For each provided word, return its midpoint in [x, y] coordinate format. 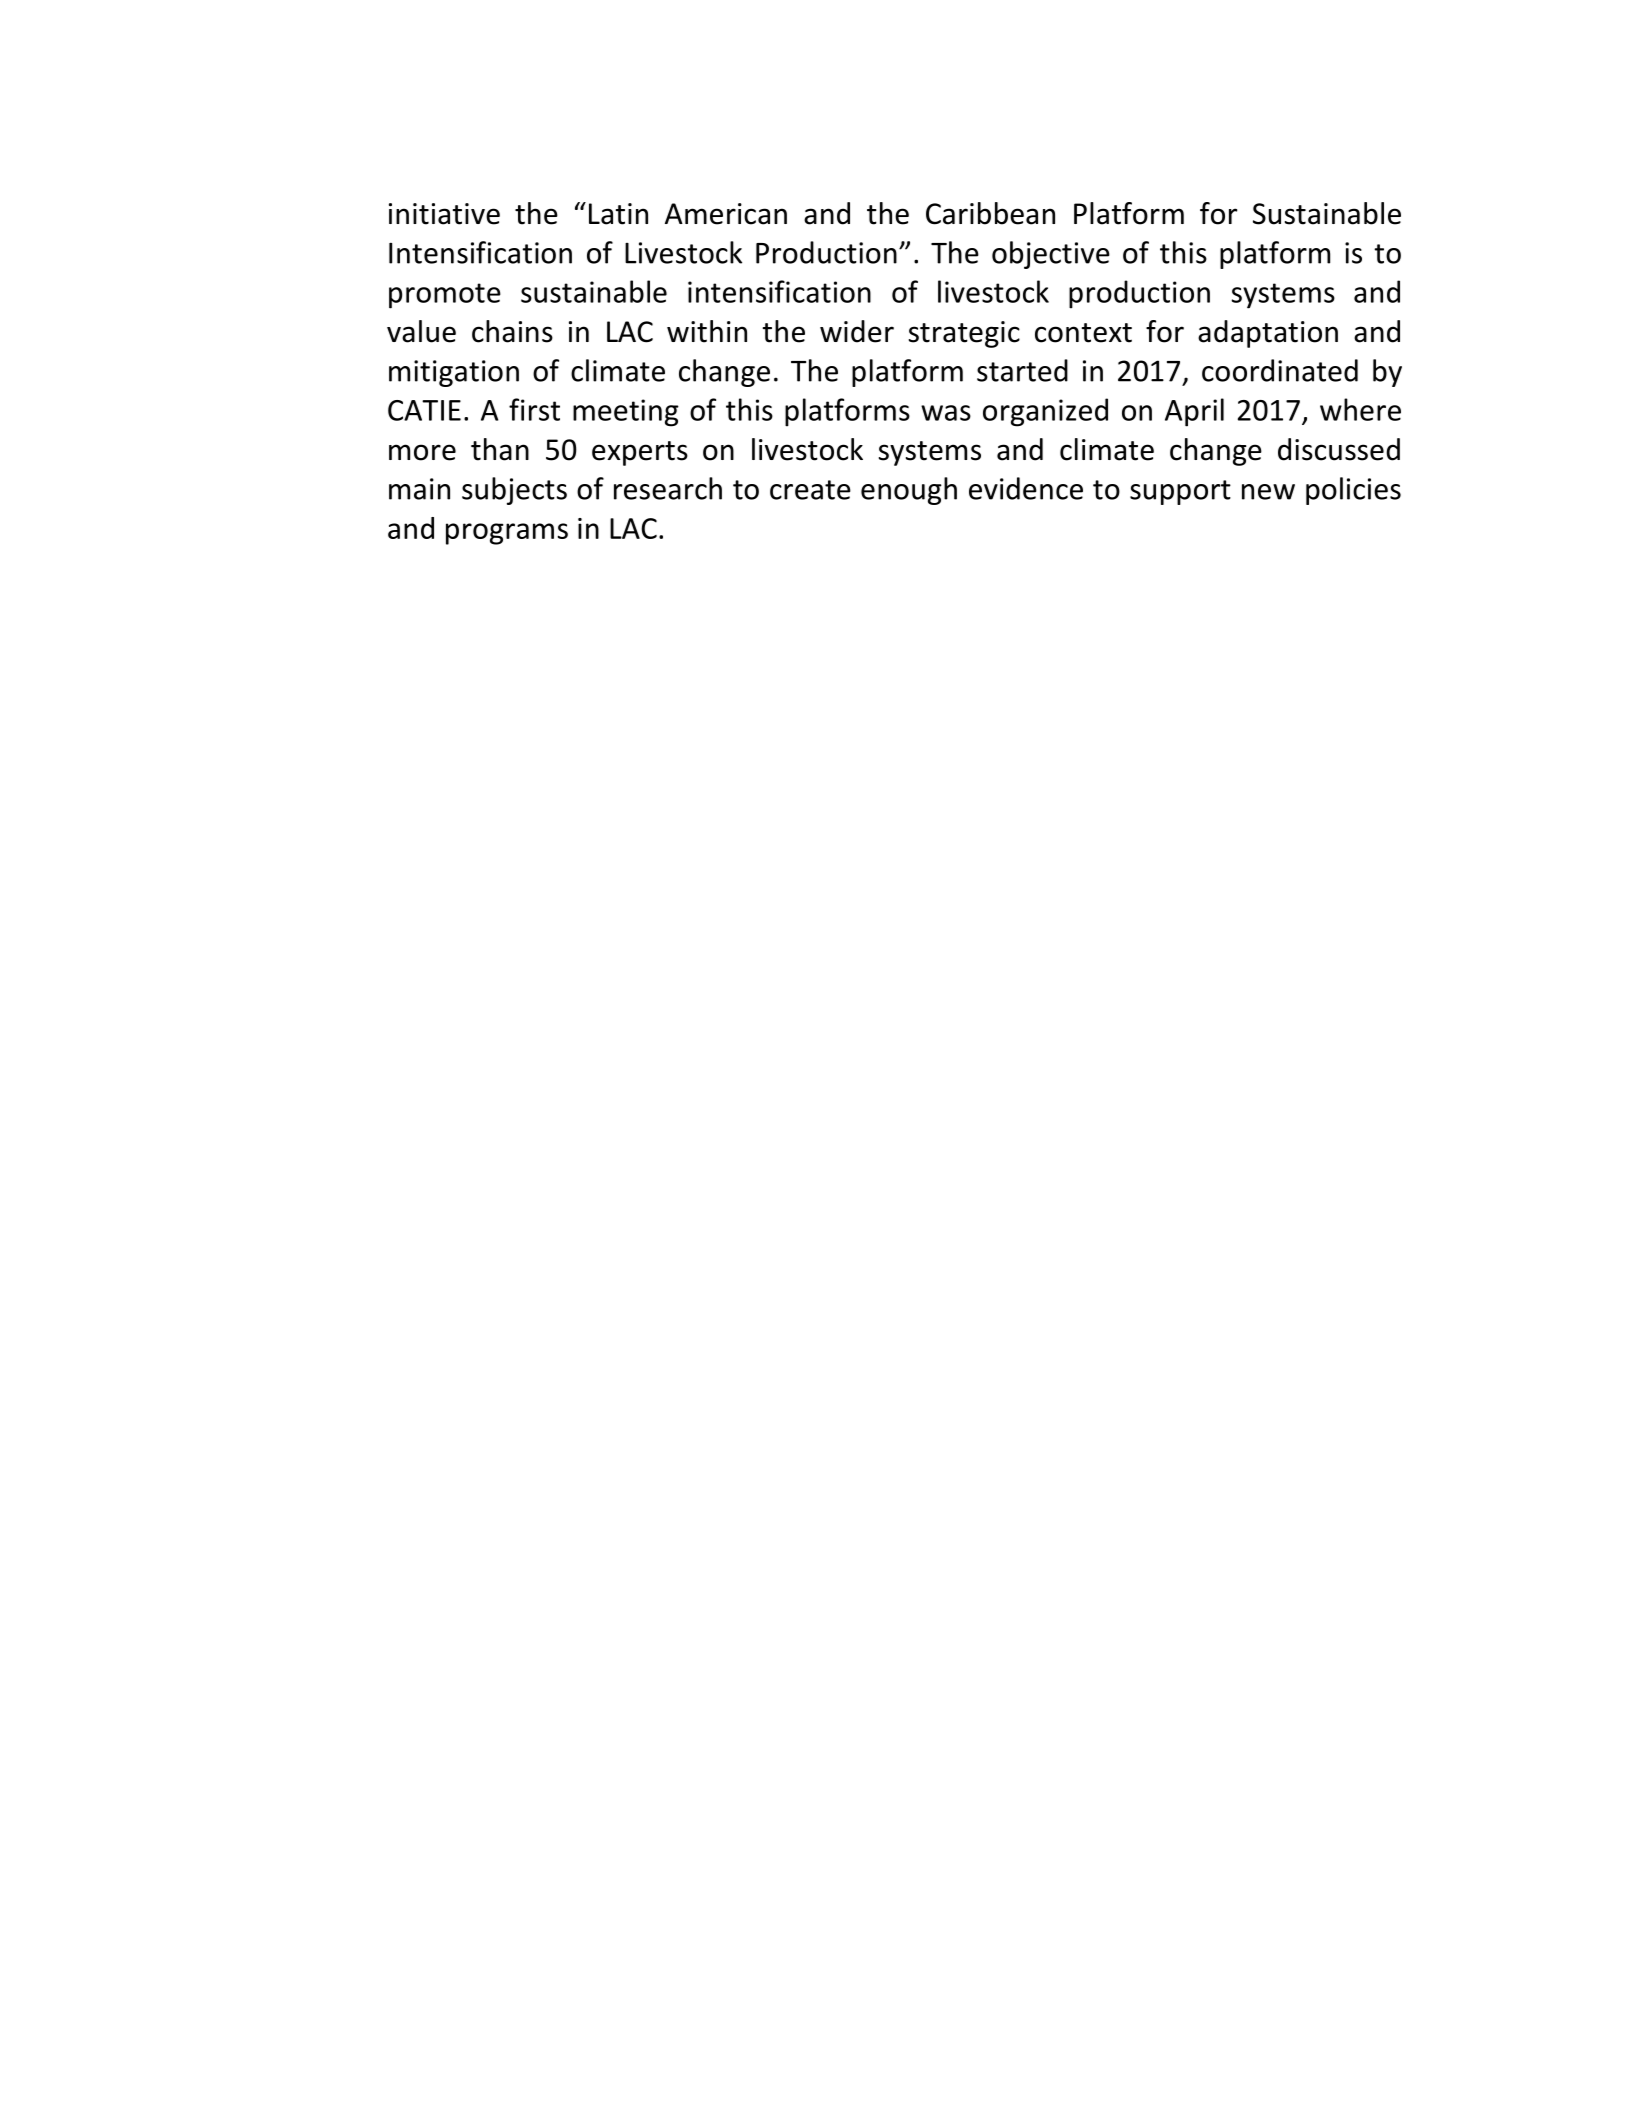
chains [512, 331]
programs [507, 534]
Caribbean [990, 213]
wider [857, 331]
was [946, 413]
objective [1051, 255]
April [1194, 412]
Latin [618, 214]
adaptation [1268, 334]
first [534, 409]
